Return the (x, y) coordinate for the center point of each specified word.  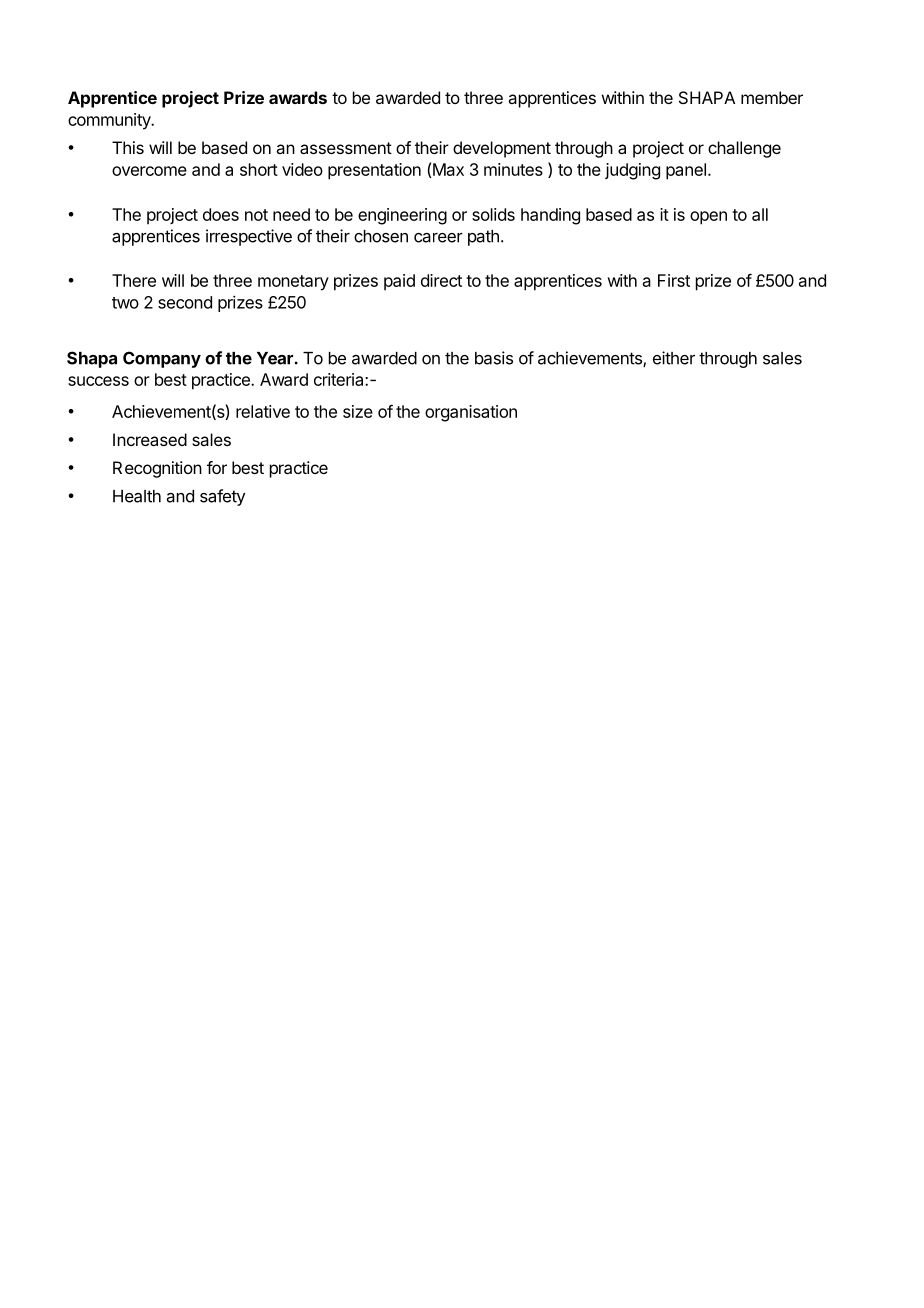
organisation (471, 413)
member (772, 97)
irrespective (249, 237)
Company (162, 359)
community (110, 121)
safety (222, 497)
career (438, 238)
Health (137, 496)
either (674, 358)
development (502, 149)
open (708, 218)
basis (494, 358)
